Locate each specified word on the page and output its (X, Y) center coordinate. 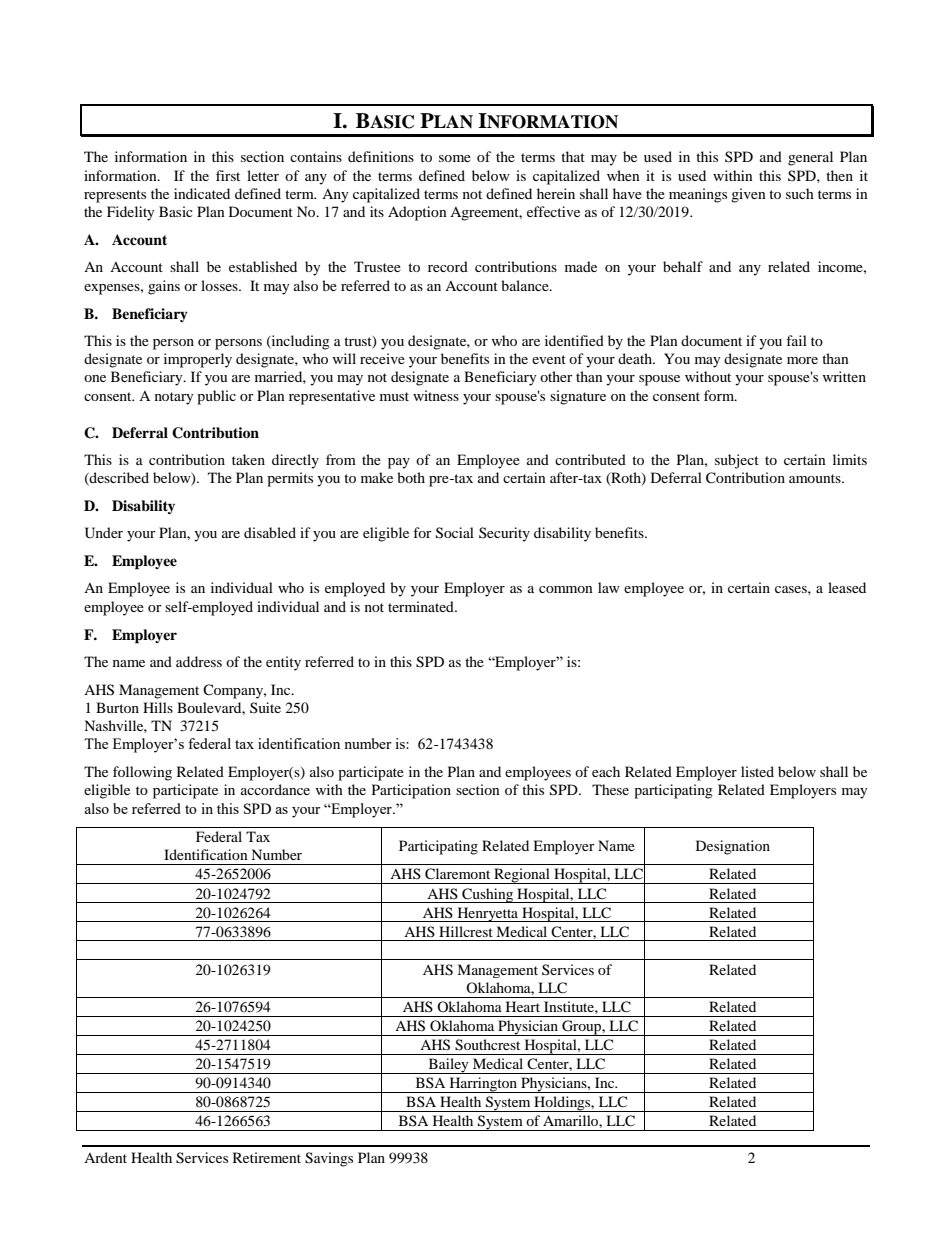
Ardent (105, 1157)
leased (847, 587)
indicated (202, 193)
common (566, 589)
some (455, 158)
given (748, 195)
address (199, 661)
